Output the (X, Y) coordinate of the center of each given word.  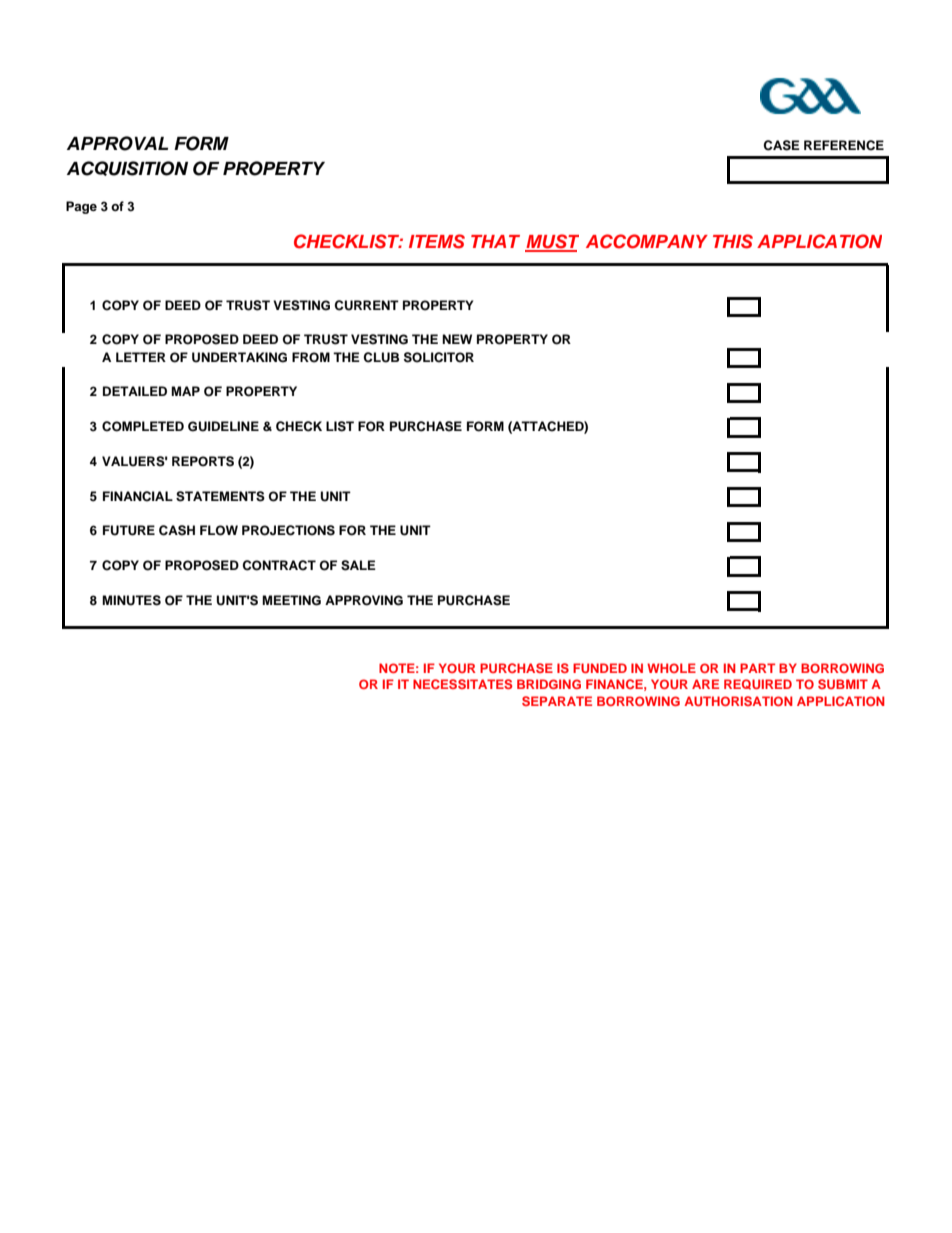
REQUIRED (758, 684)
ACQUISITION (127, 168)
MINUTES (131, 600)
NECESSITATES (462, 684)
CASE (781, 145)
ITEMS (437, 241)
